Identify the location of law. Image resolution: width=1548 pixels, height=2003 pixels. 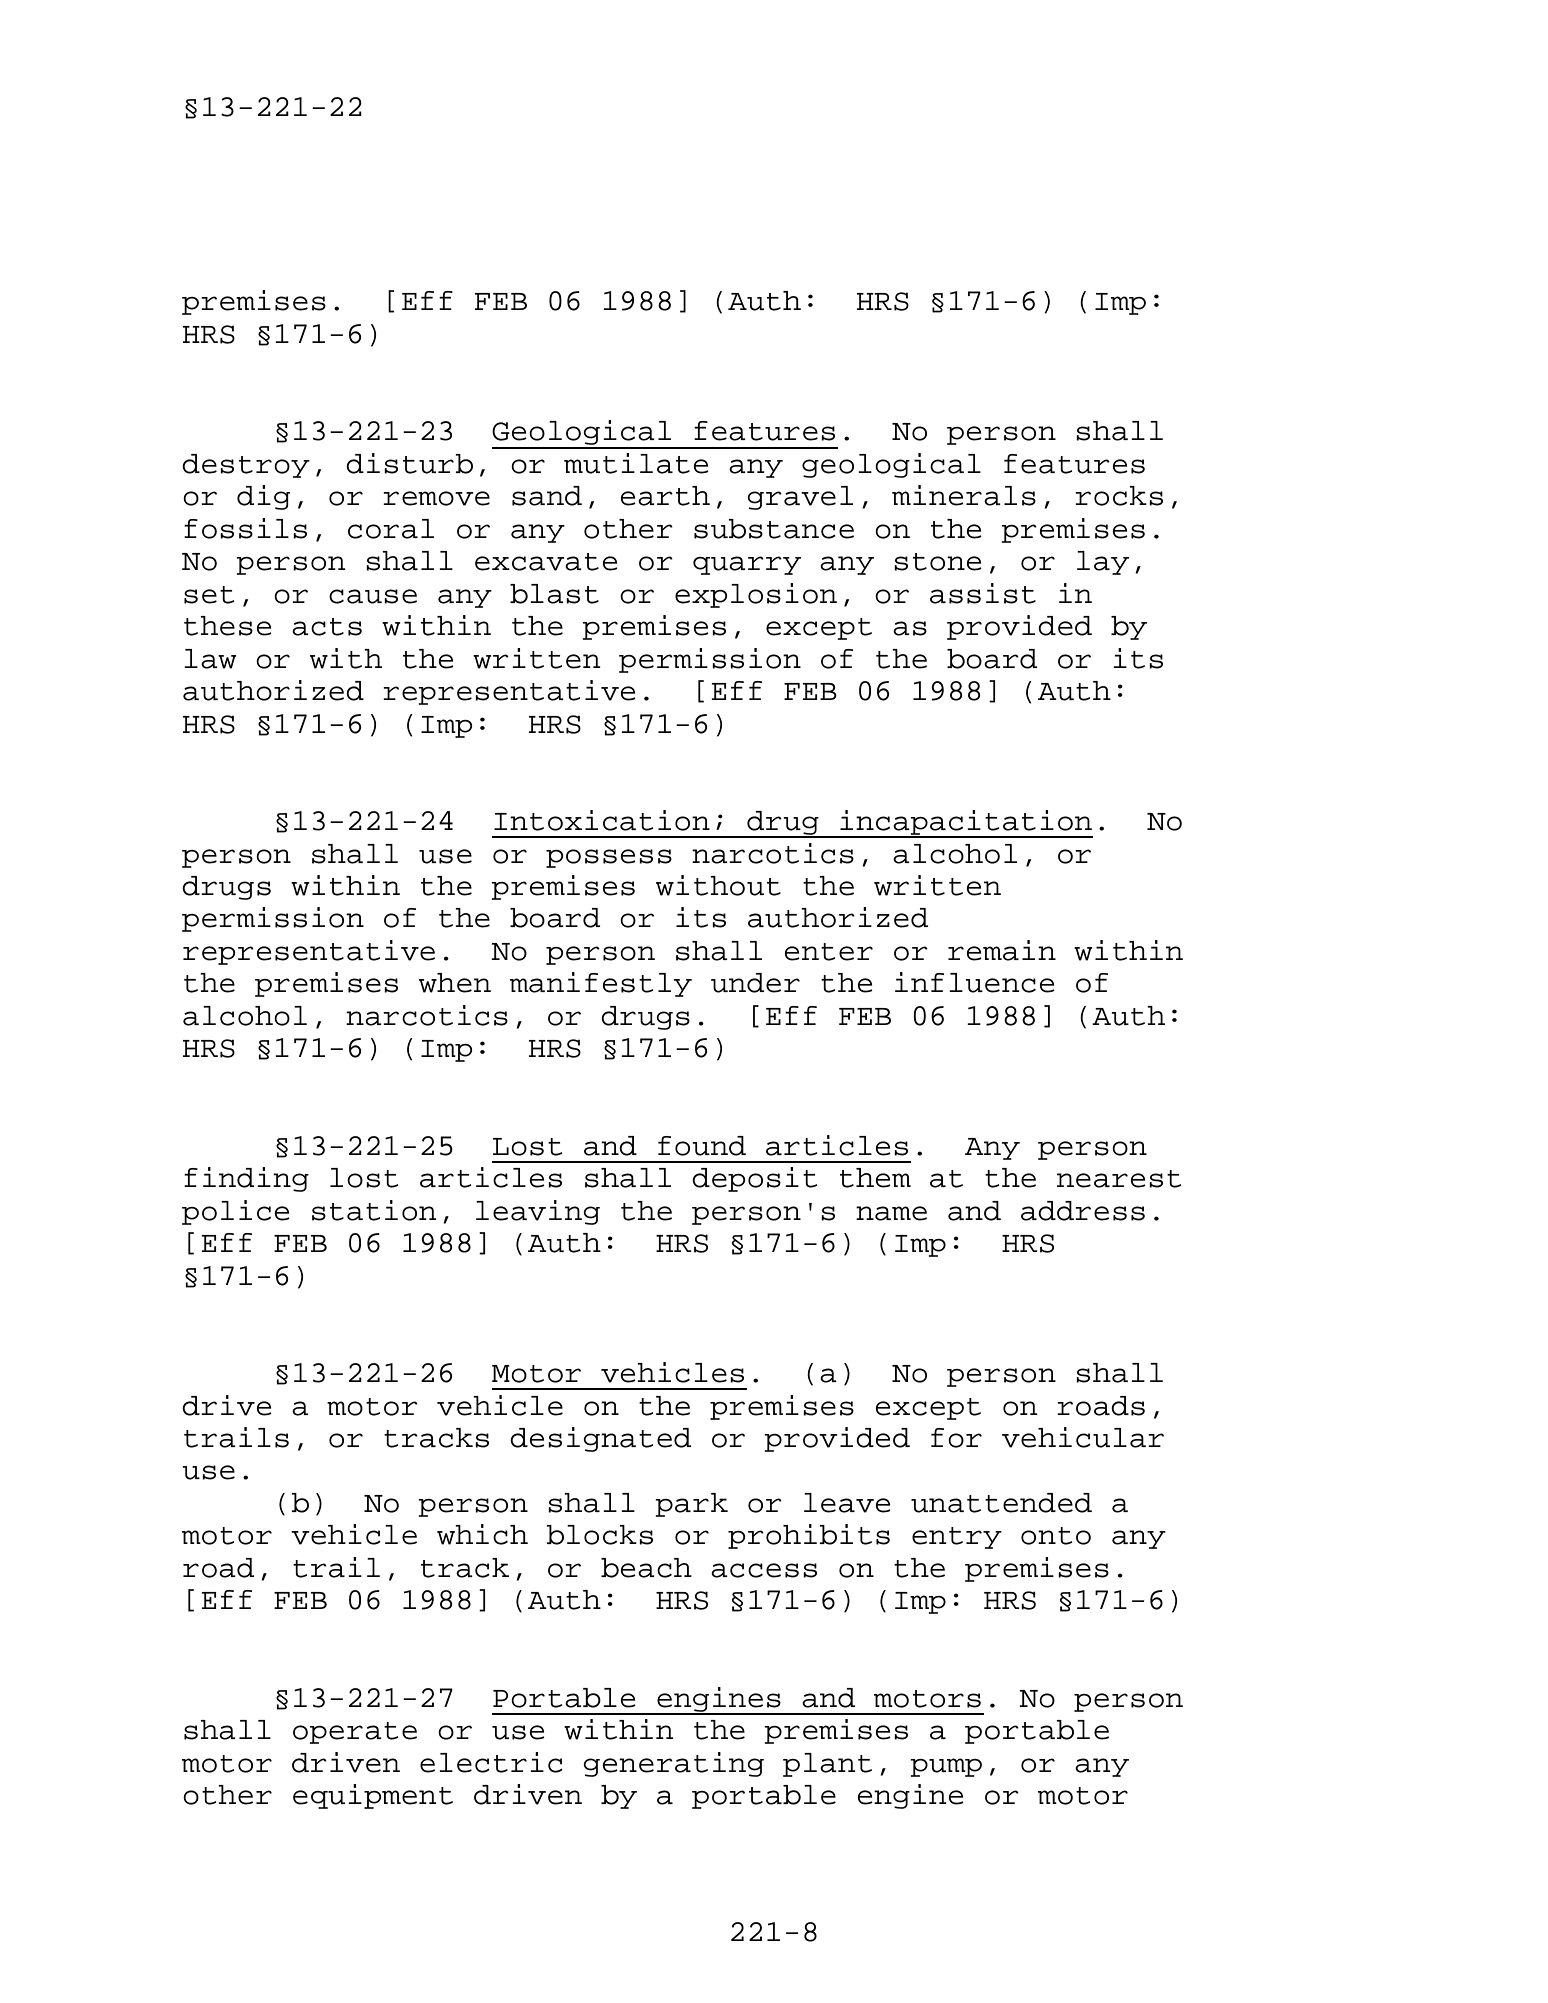
(210, 659).
